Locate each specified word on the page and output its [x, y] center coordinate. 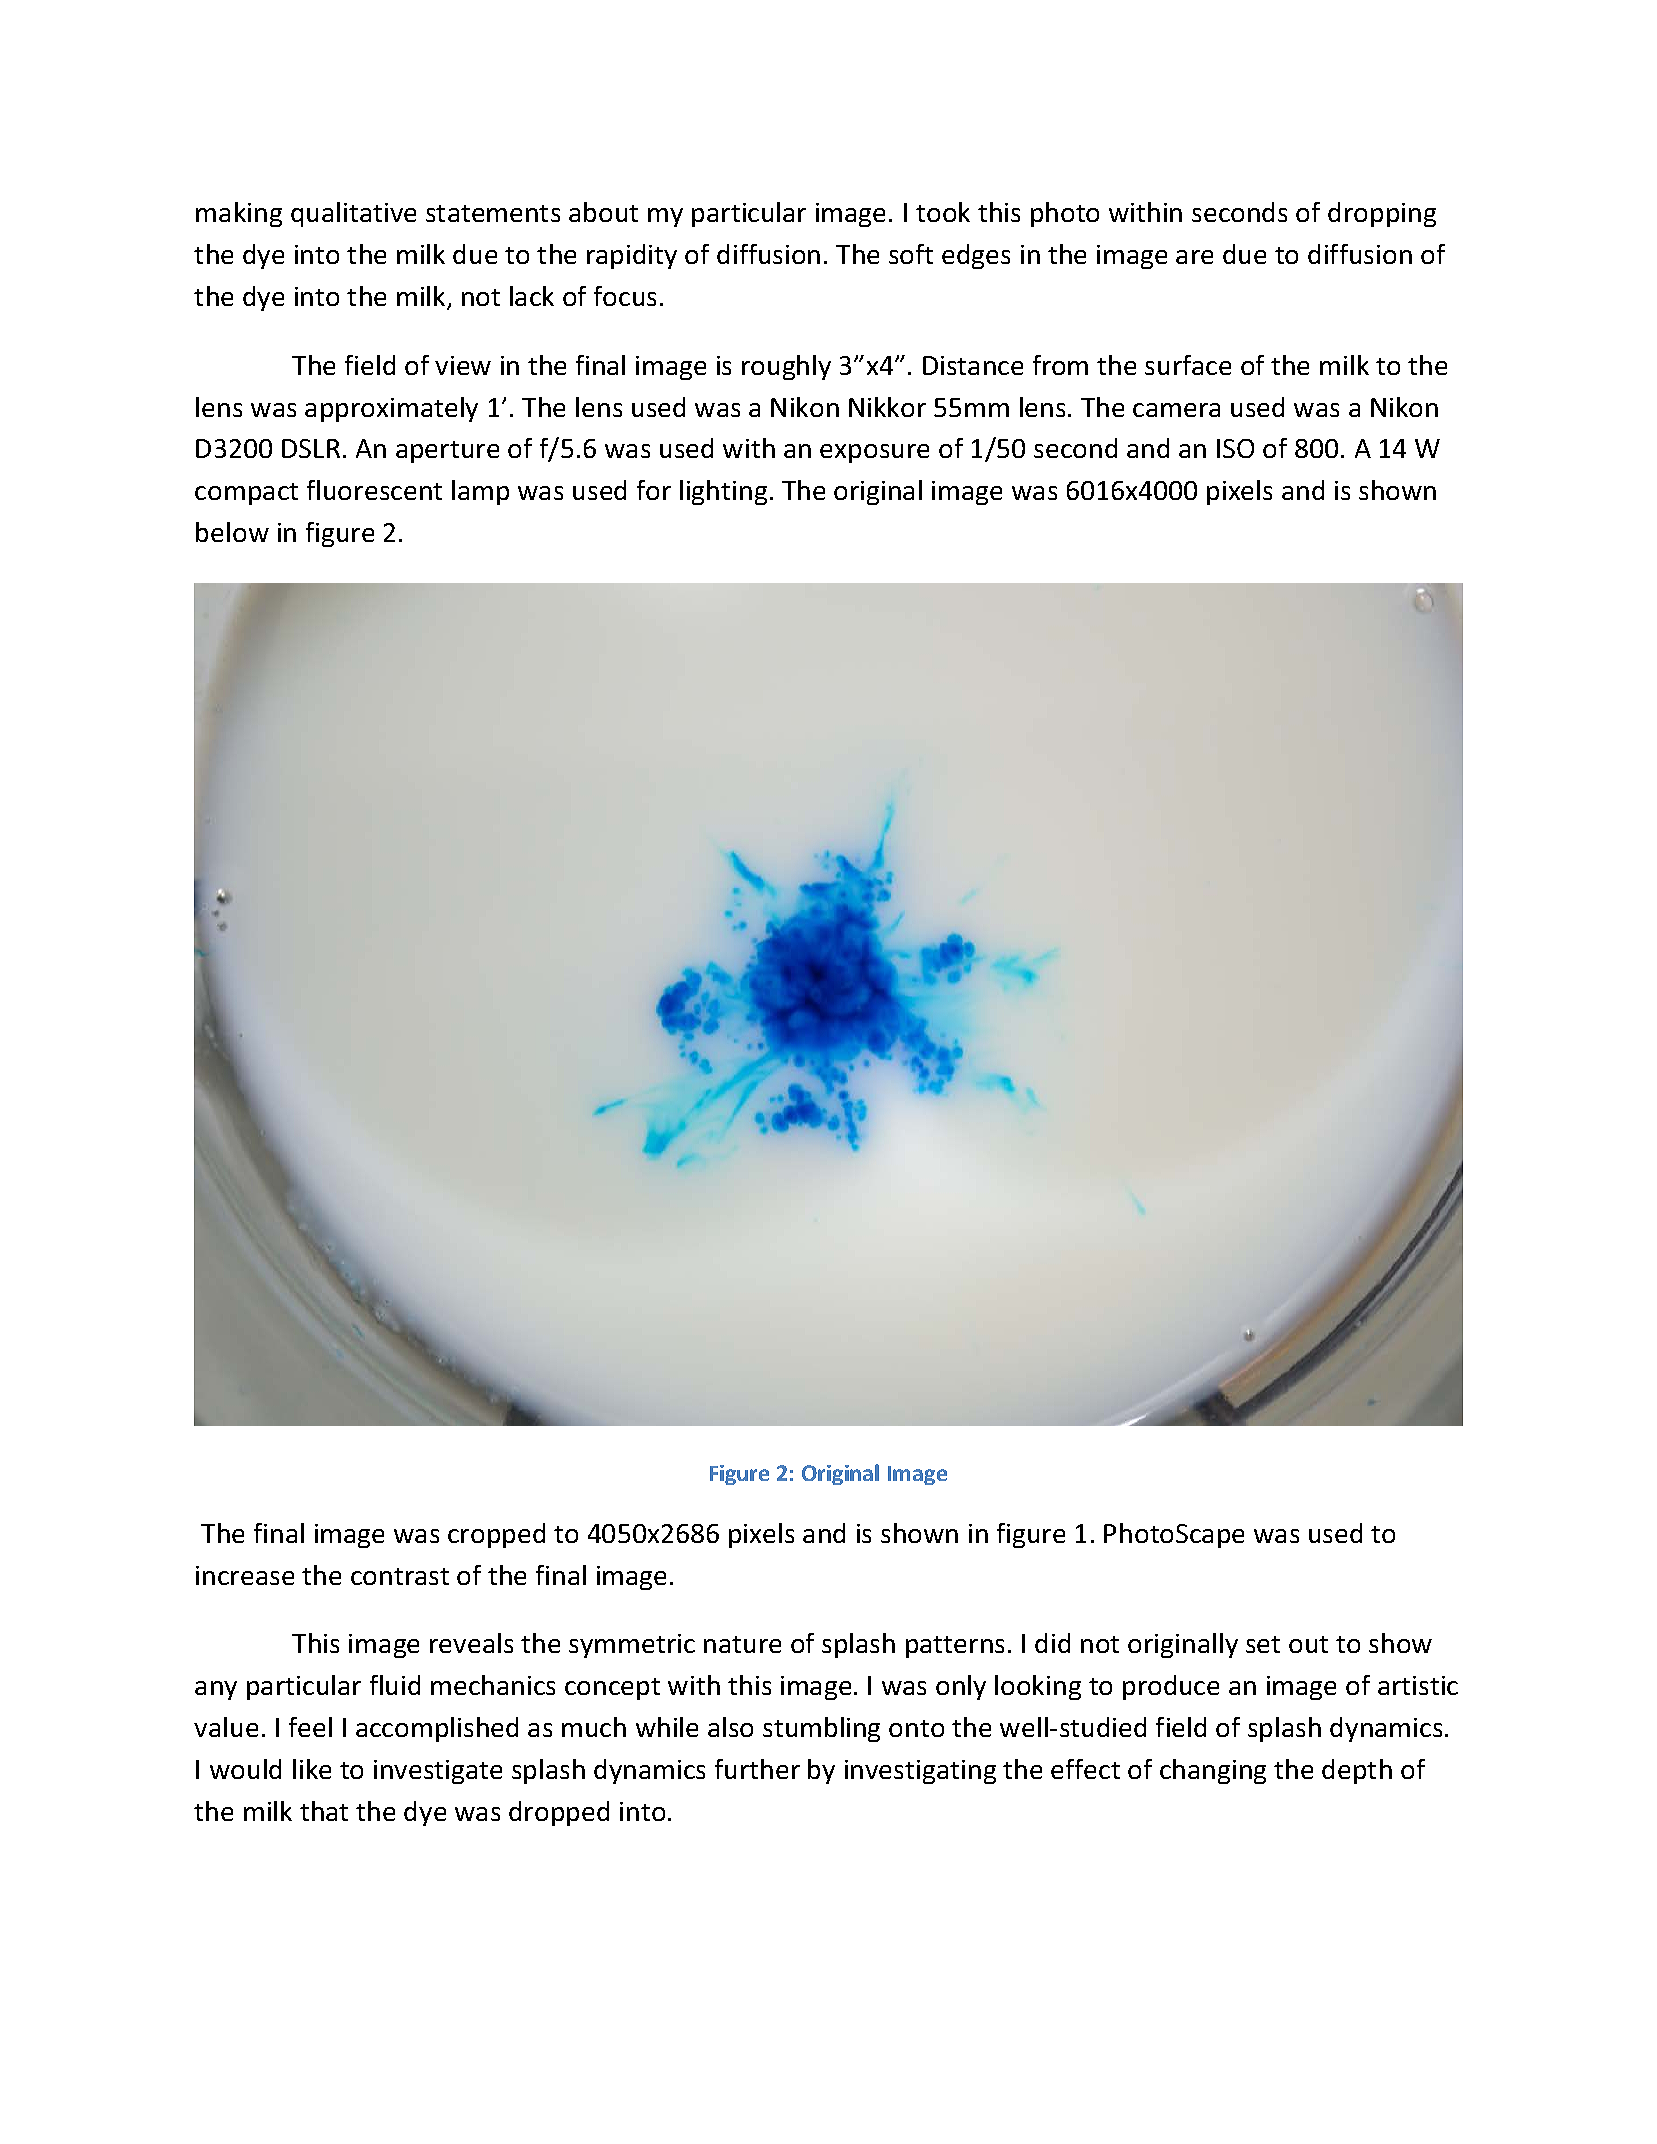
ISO [1235, 448]
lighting [723, 492]
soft [911, 254]
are [1194, 257]
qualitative [353, 214]
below [232, 532]
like [312, 1769]
